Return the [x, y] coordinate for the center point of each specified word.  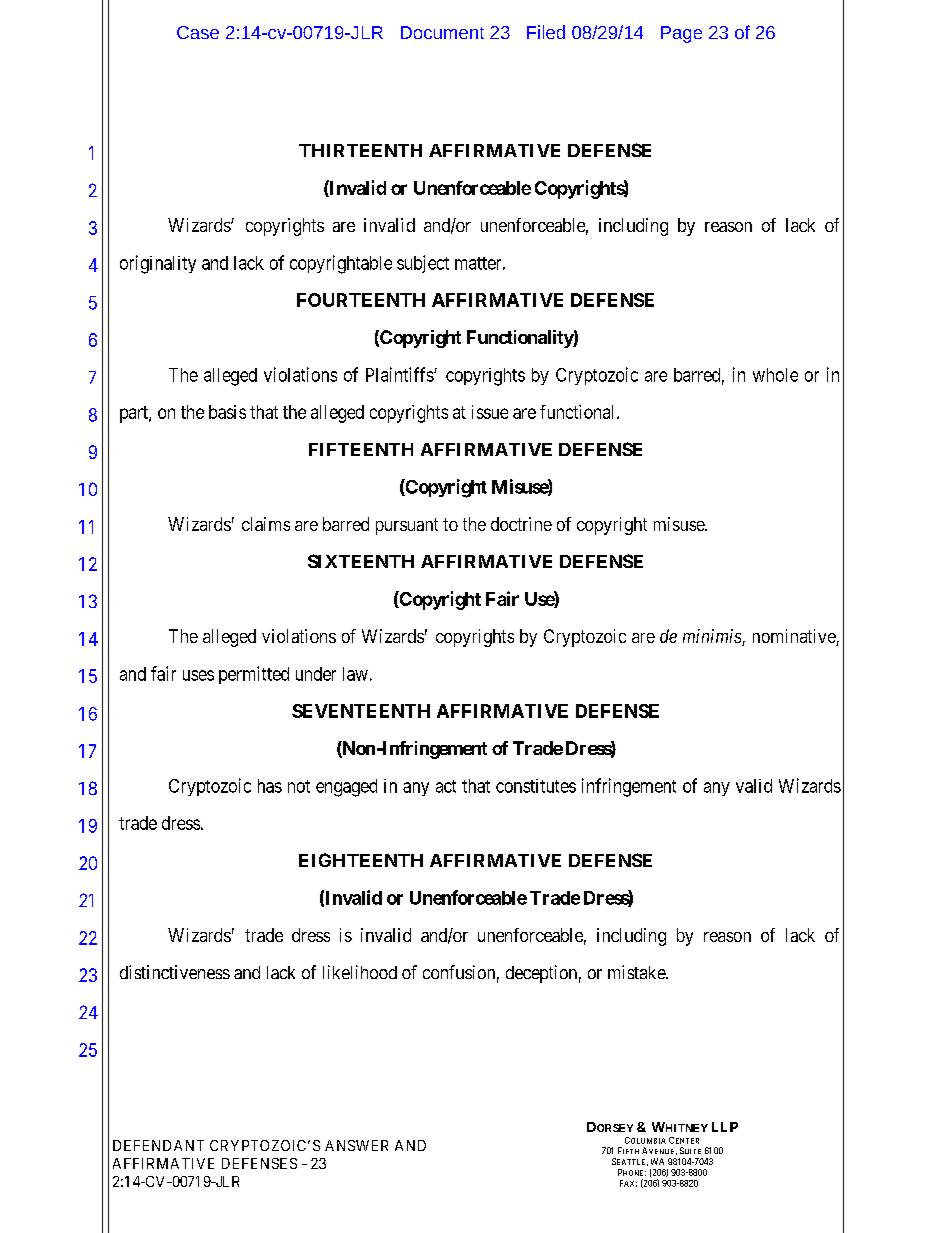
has [270, 786]
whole [775, 375]
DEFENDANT [158, 1145]
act [446, 786]
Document [442, 32]
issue [490, 412]
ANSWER [356, 1145]
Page [681, 34]
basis [227, 412]
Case [198, 32]
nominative [795, 637]
